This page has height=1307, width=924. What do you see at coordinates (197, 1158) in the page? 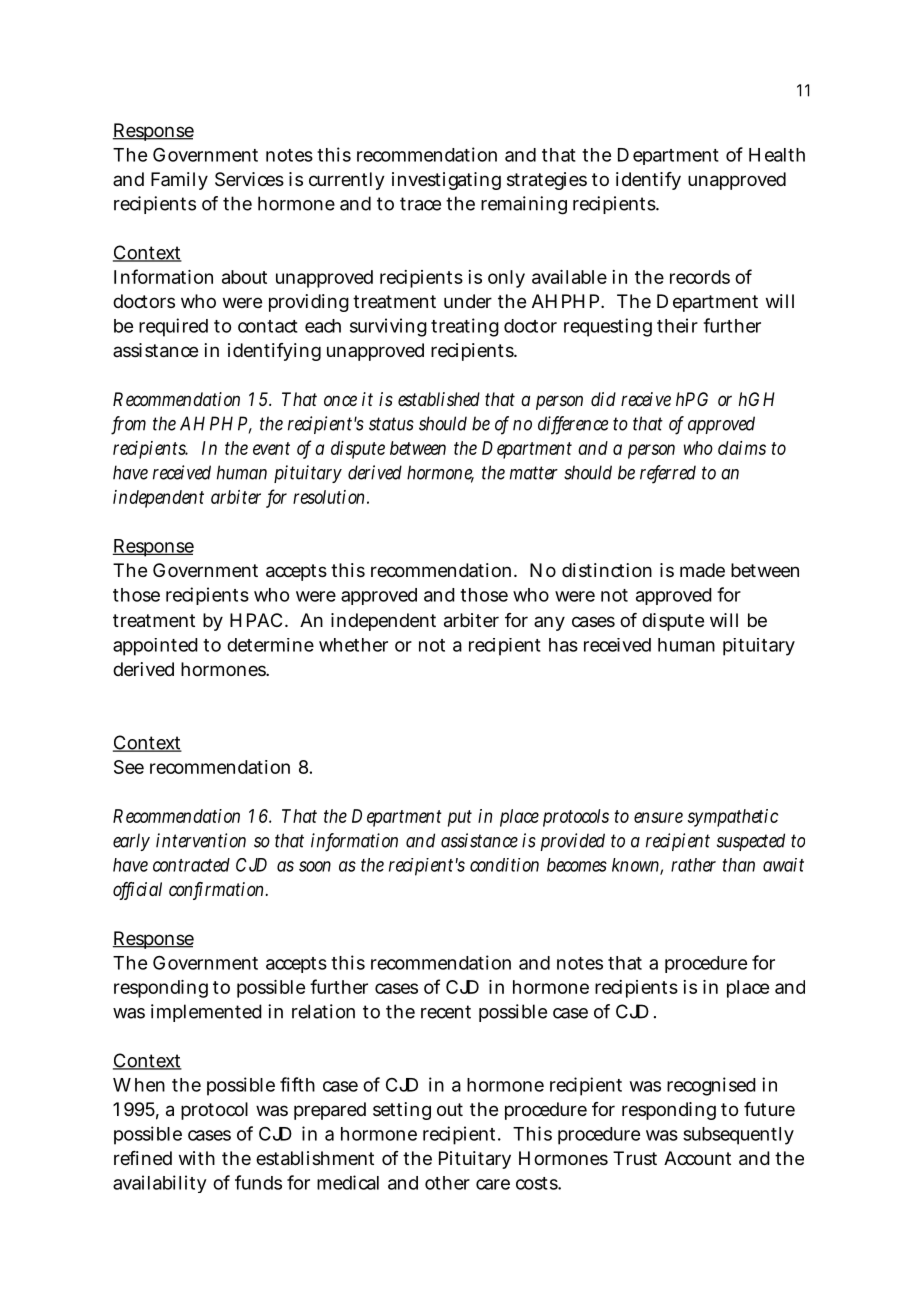
I see `with` at bounding box center [197, 1158].
